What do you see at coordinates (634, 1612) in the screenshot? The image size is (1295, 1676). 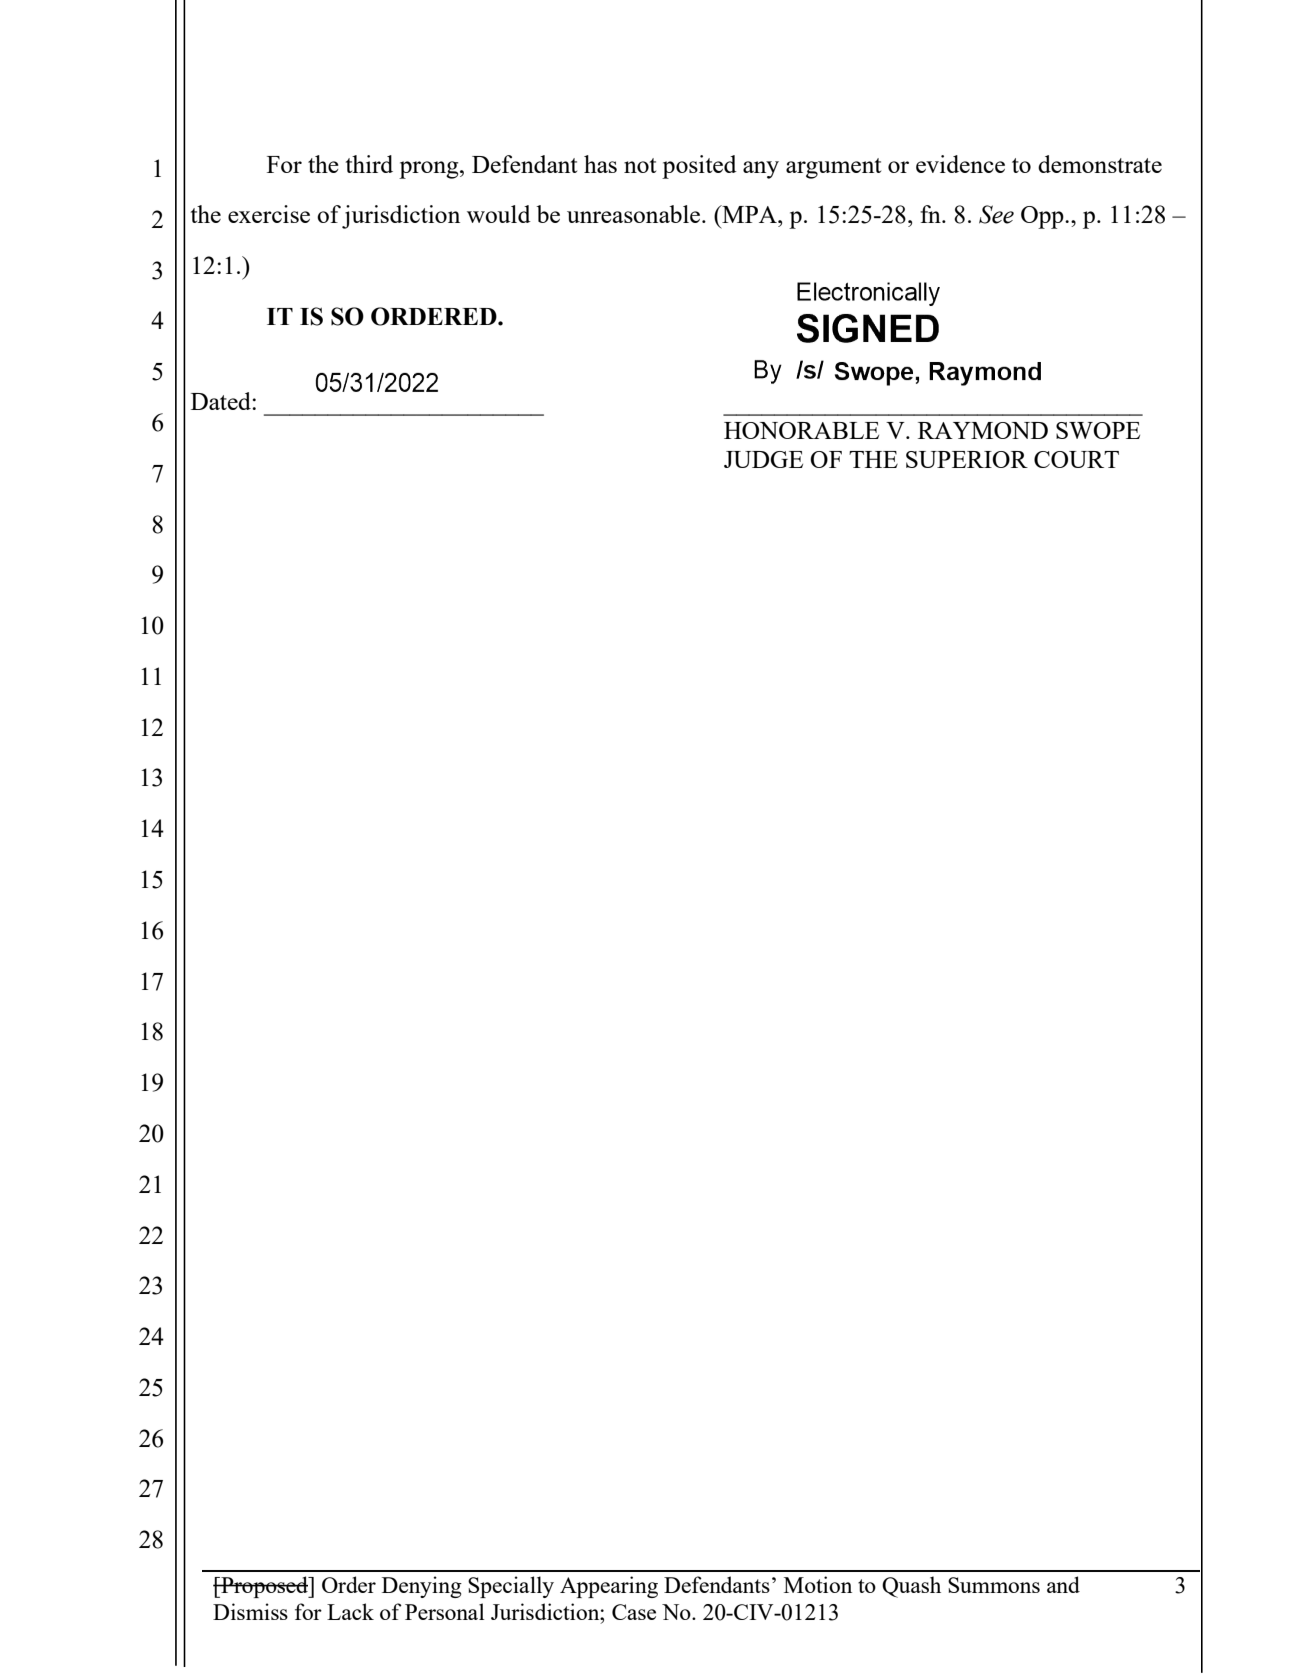 I see `Case` at bounding box center [634, 1612].
